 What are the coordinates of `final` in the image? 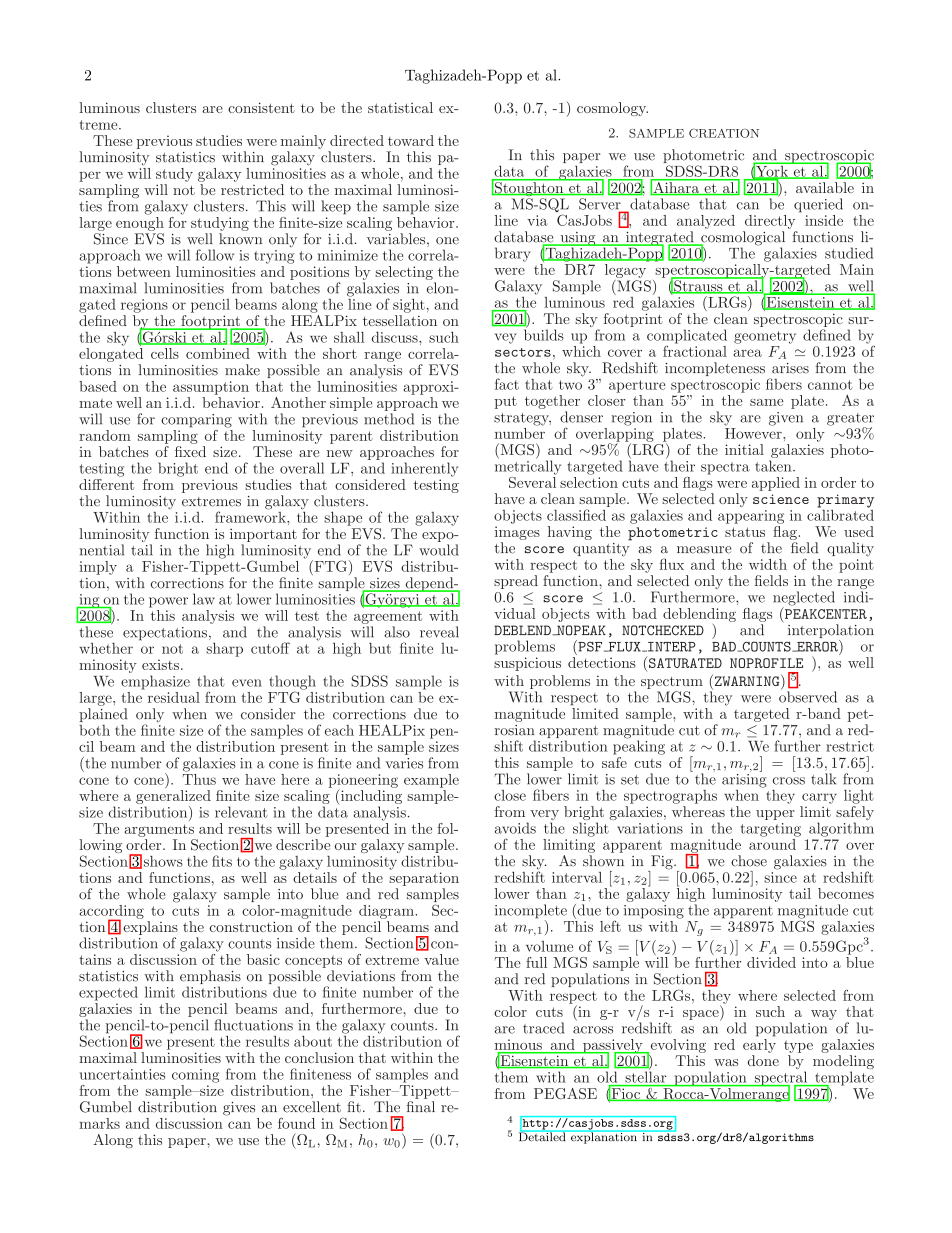 It's located at (420, 1107).
